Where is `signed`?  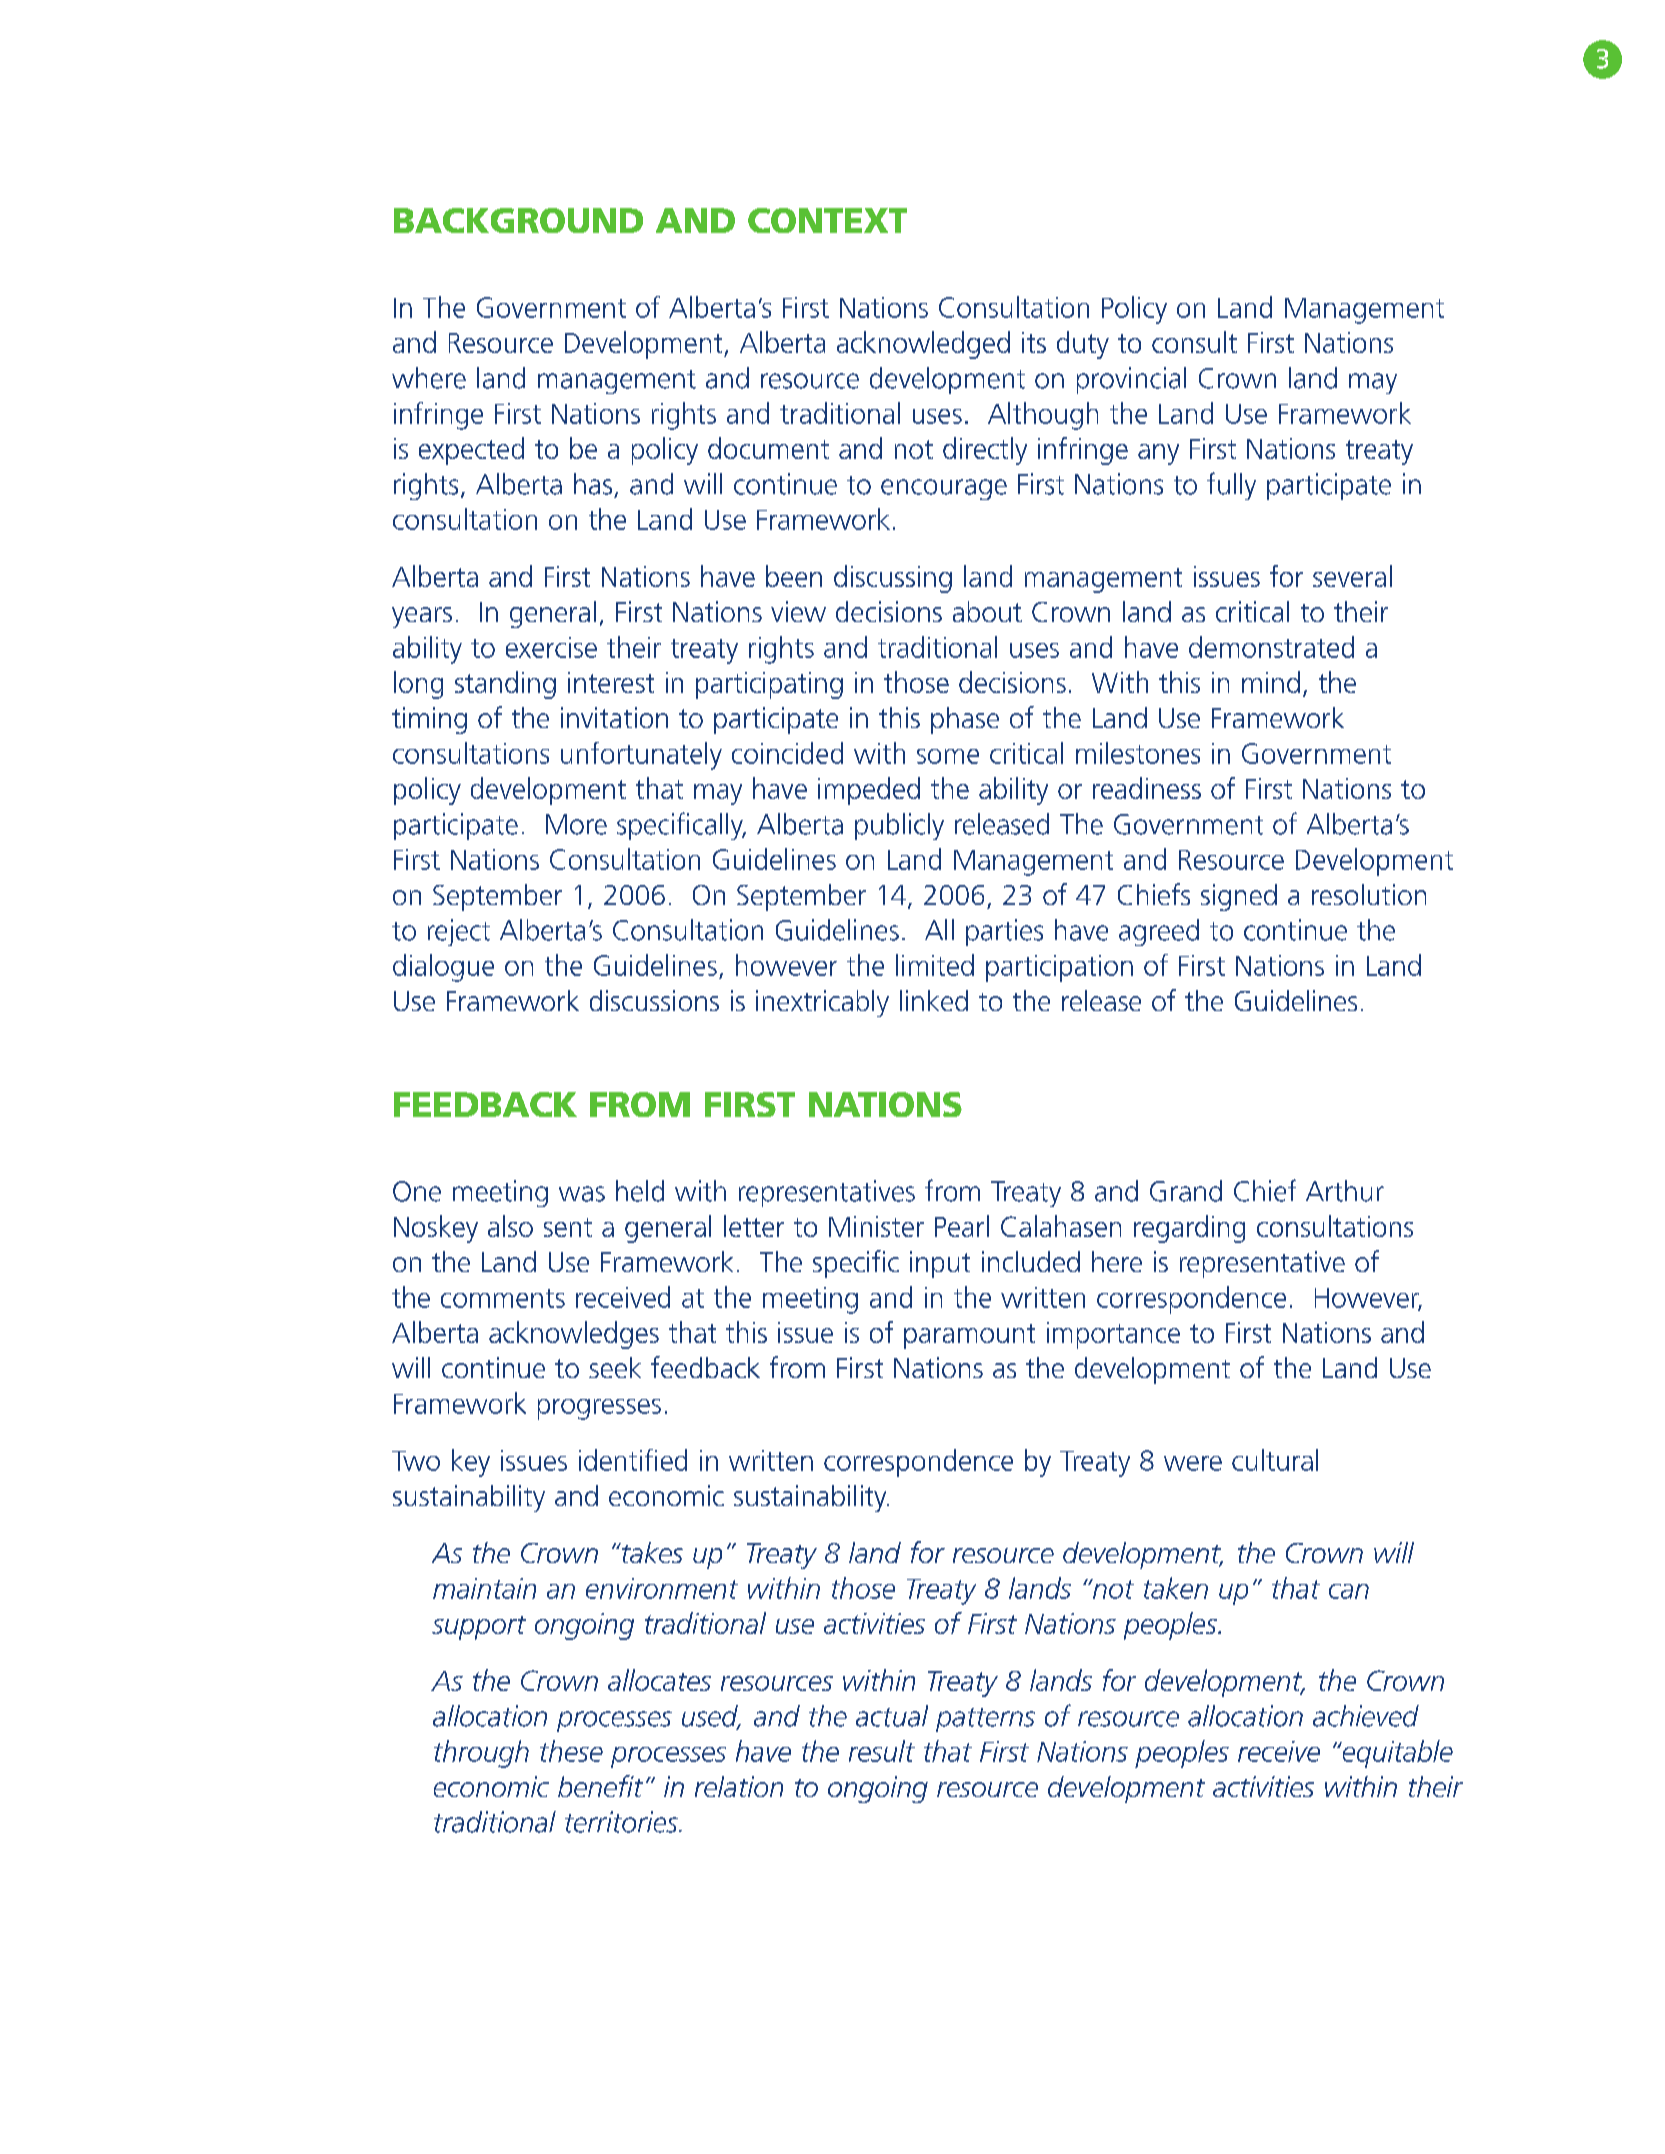
signed is located at coordinates (1239, 897).
